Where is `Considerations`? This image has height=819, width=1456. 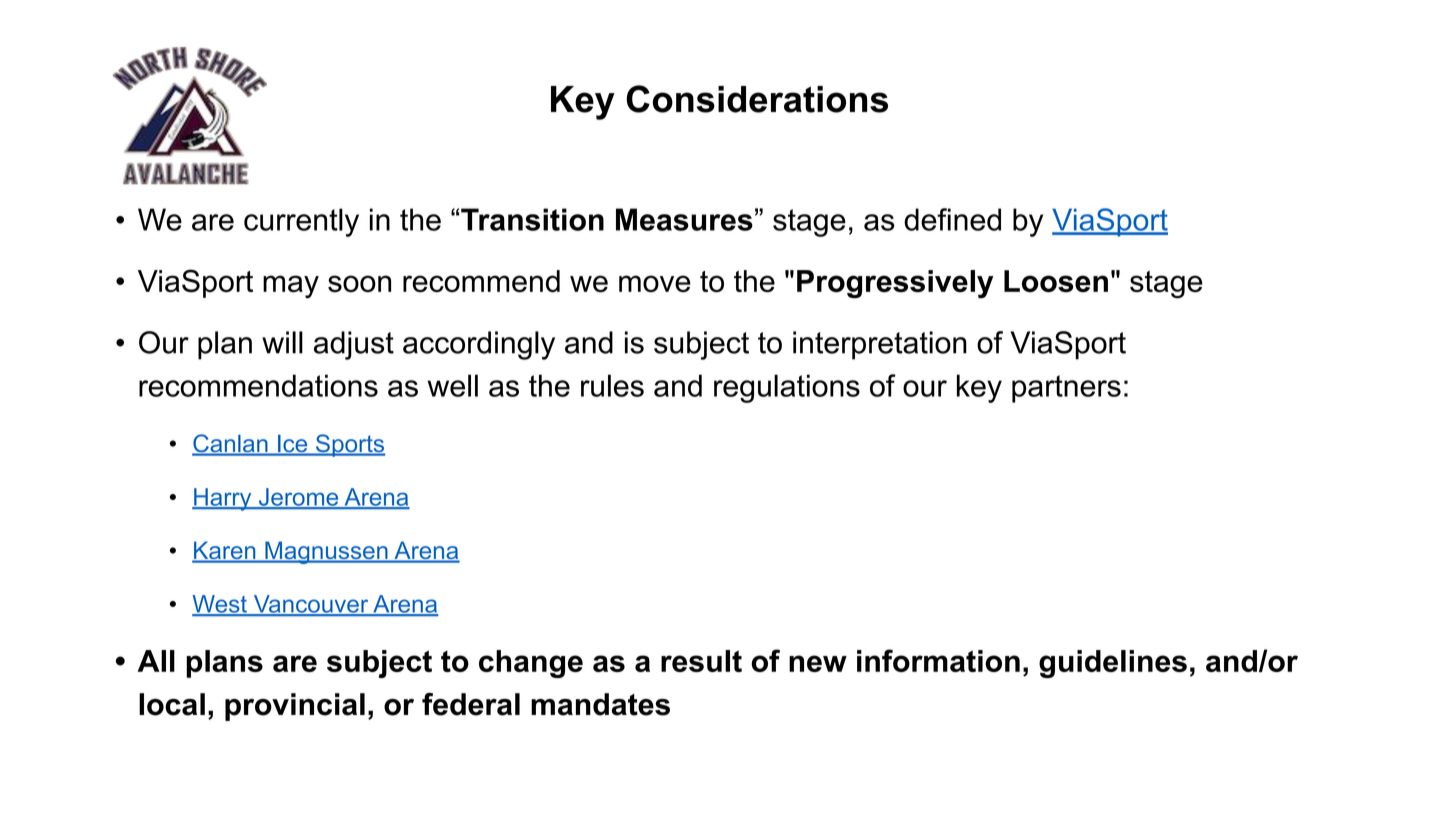
Considerations is located at coordinates (757, 99).
